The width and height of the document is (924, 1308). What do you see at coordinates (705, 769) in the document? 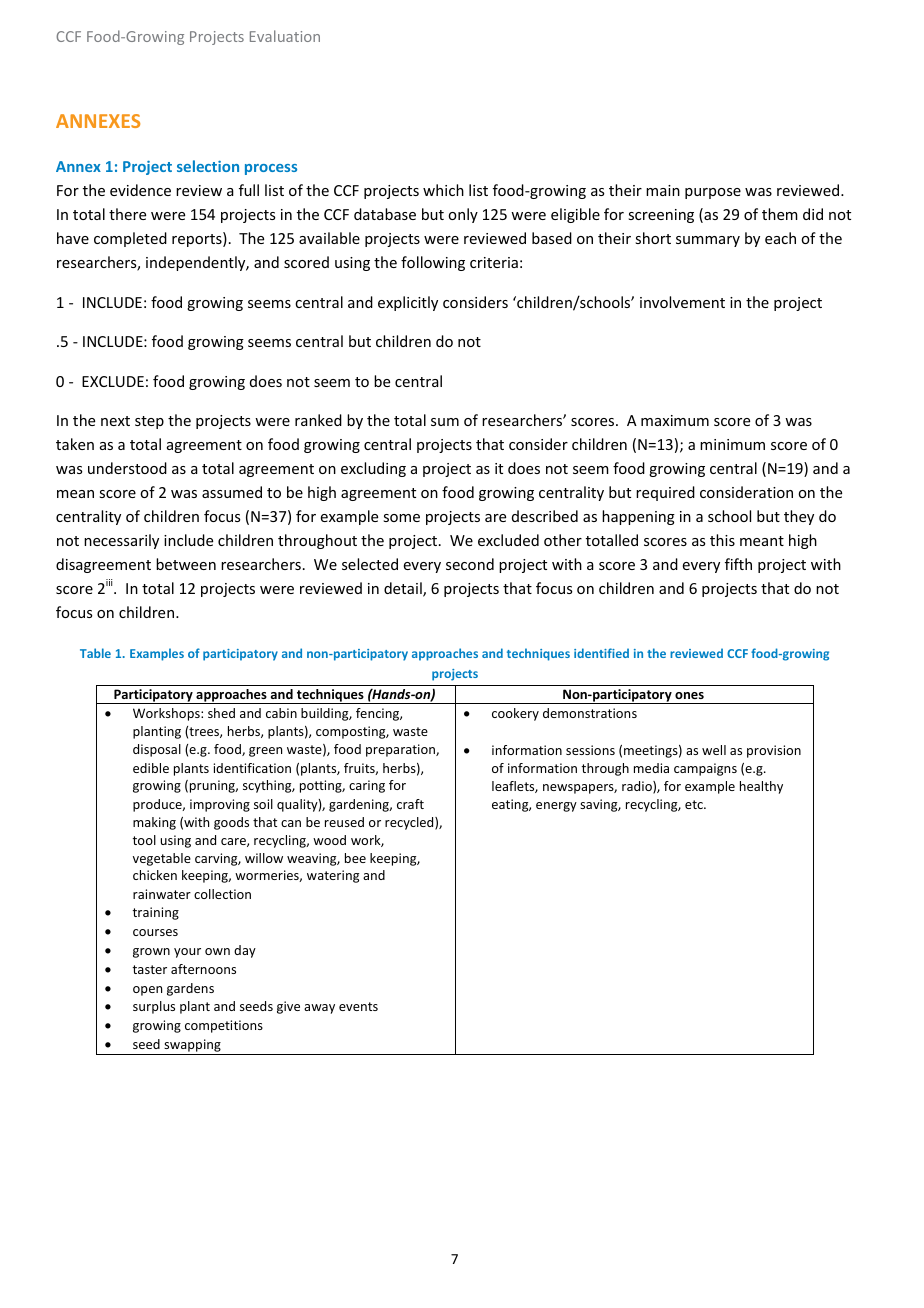
I see `campaigns` at bounding box center [705, 769].
